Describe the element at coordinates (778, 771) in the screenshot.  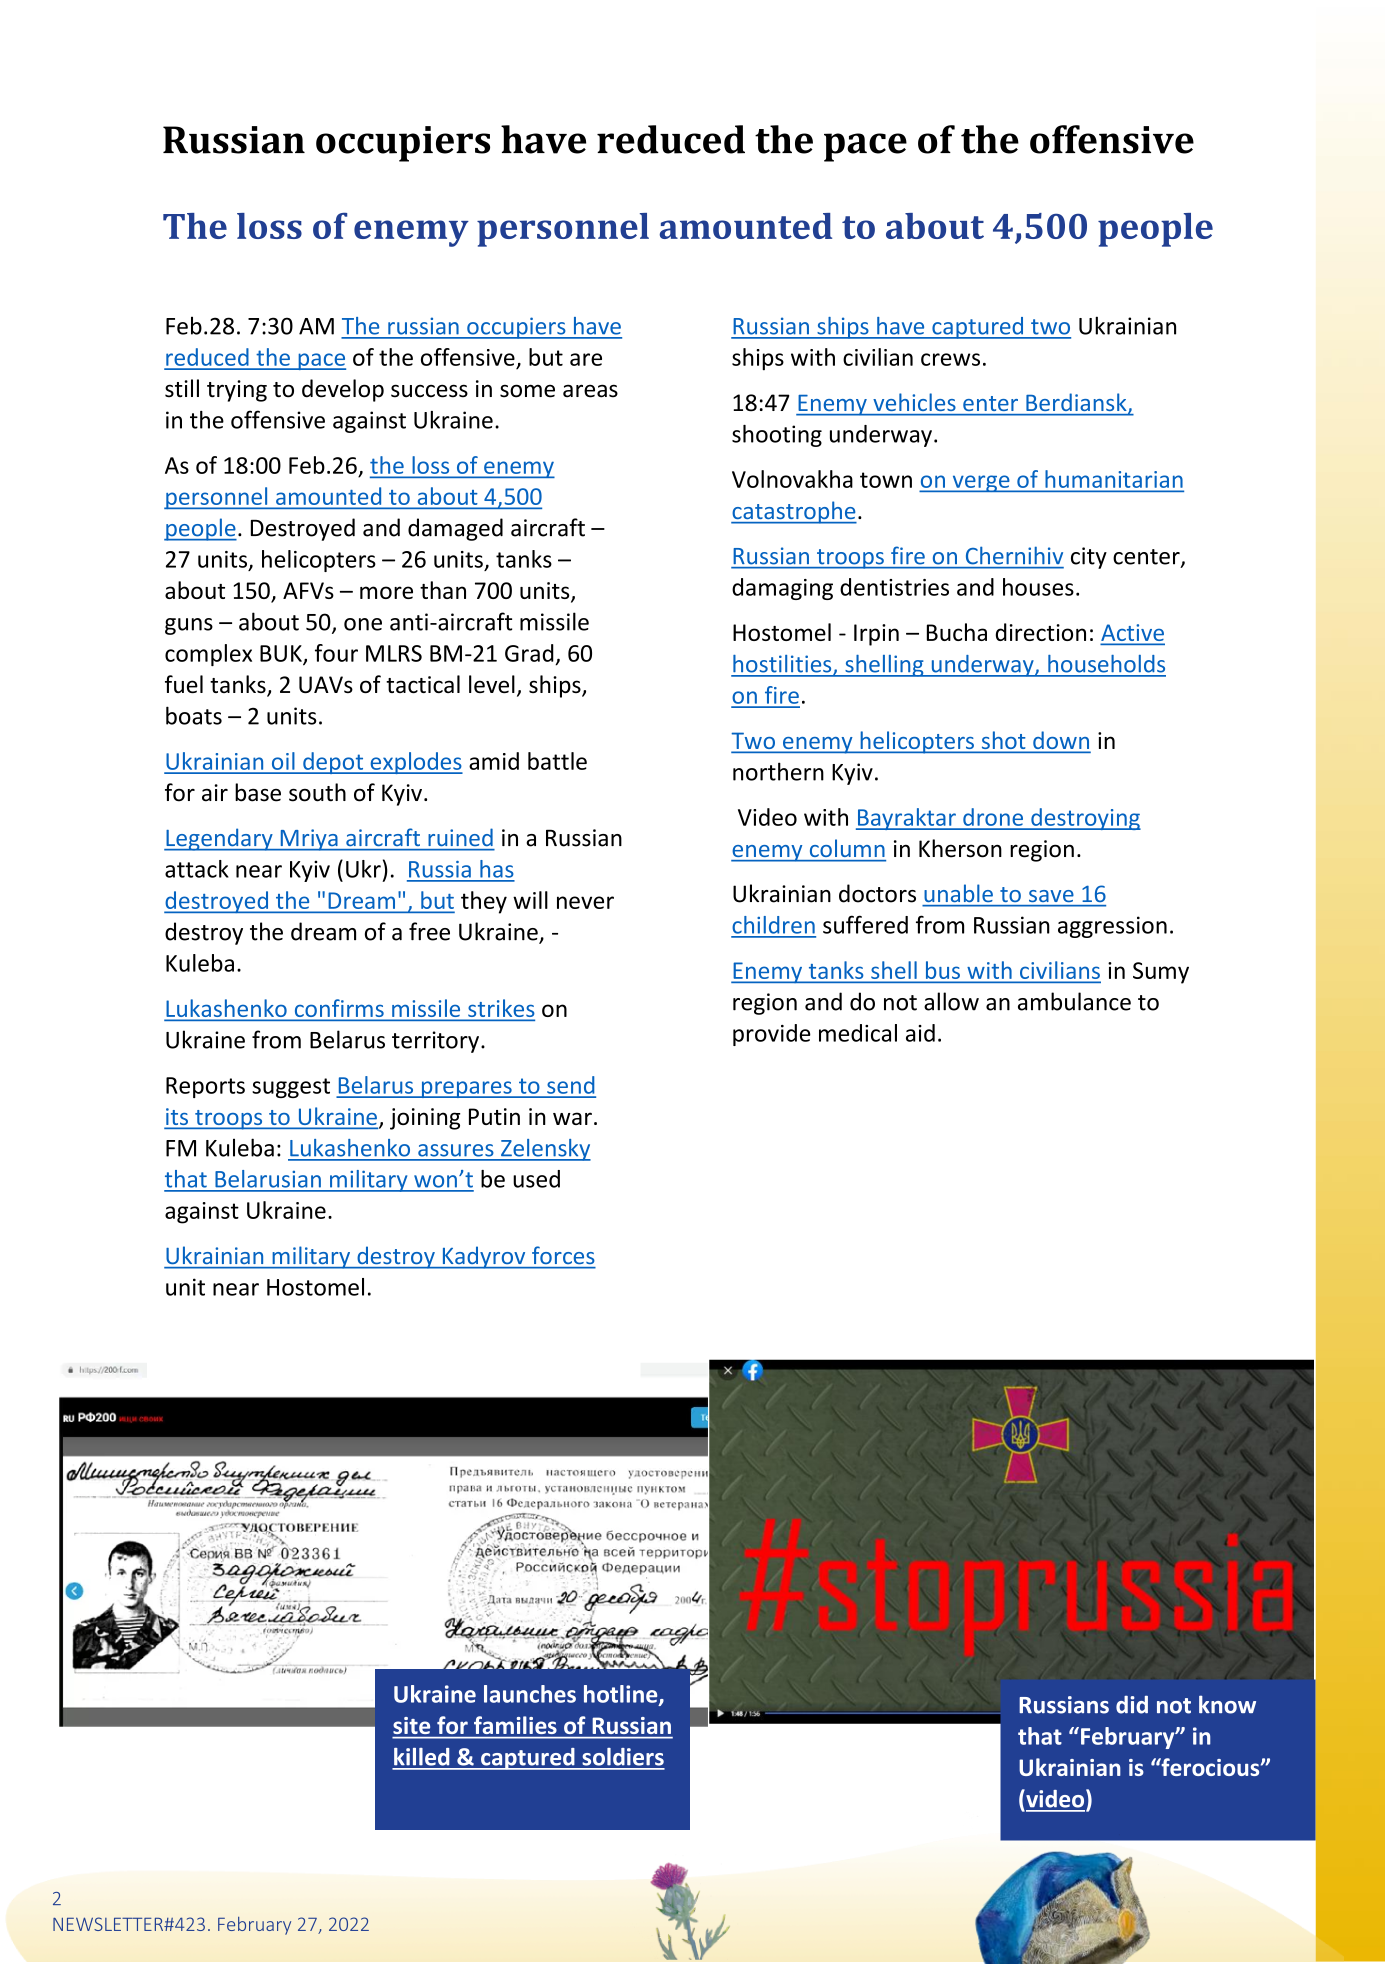
I see `northern` at that location.
